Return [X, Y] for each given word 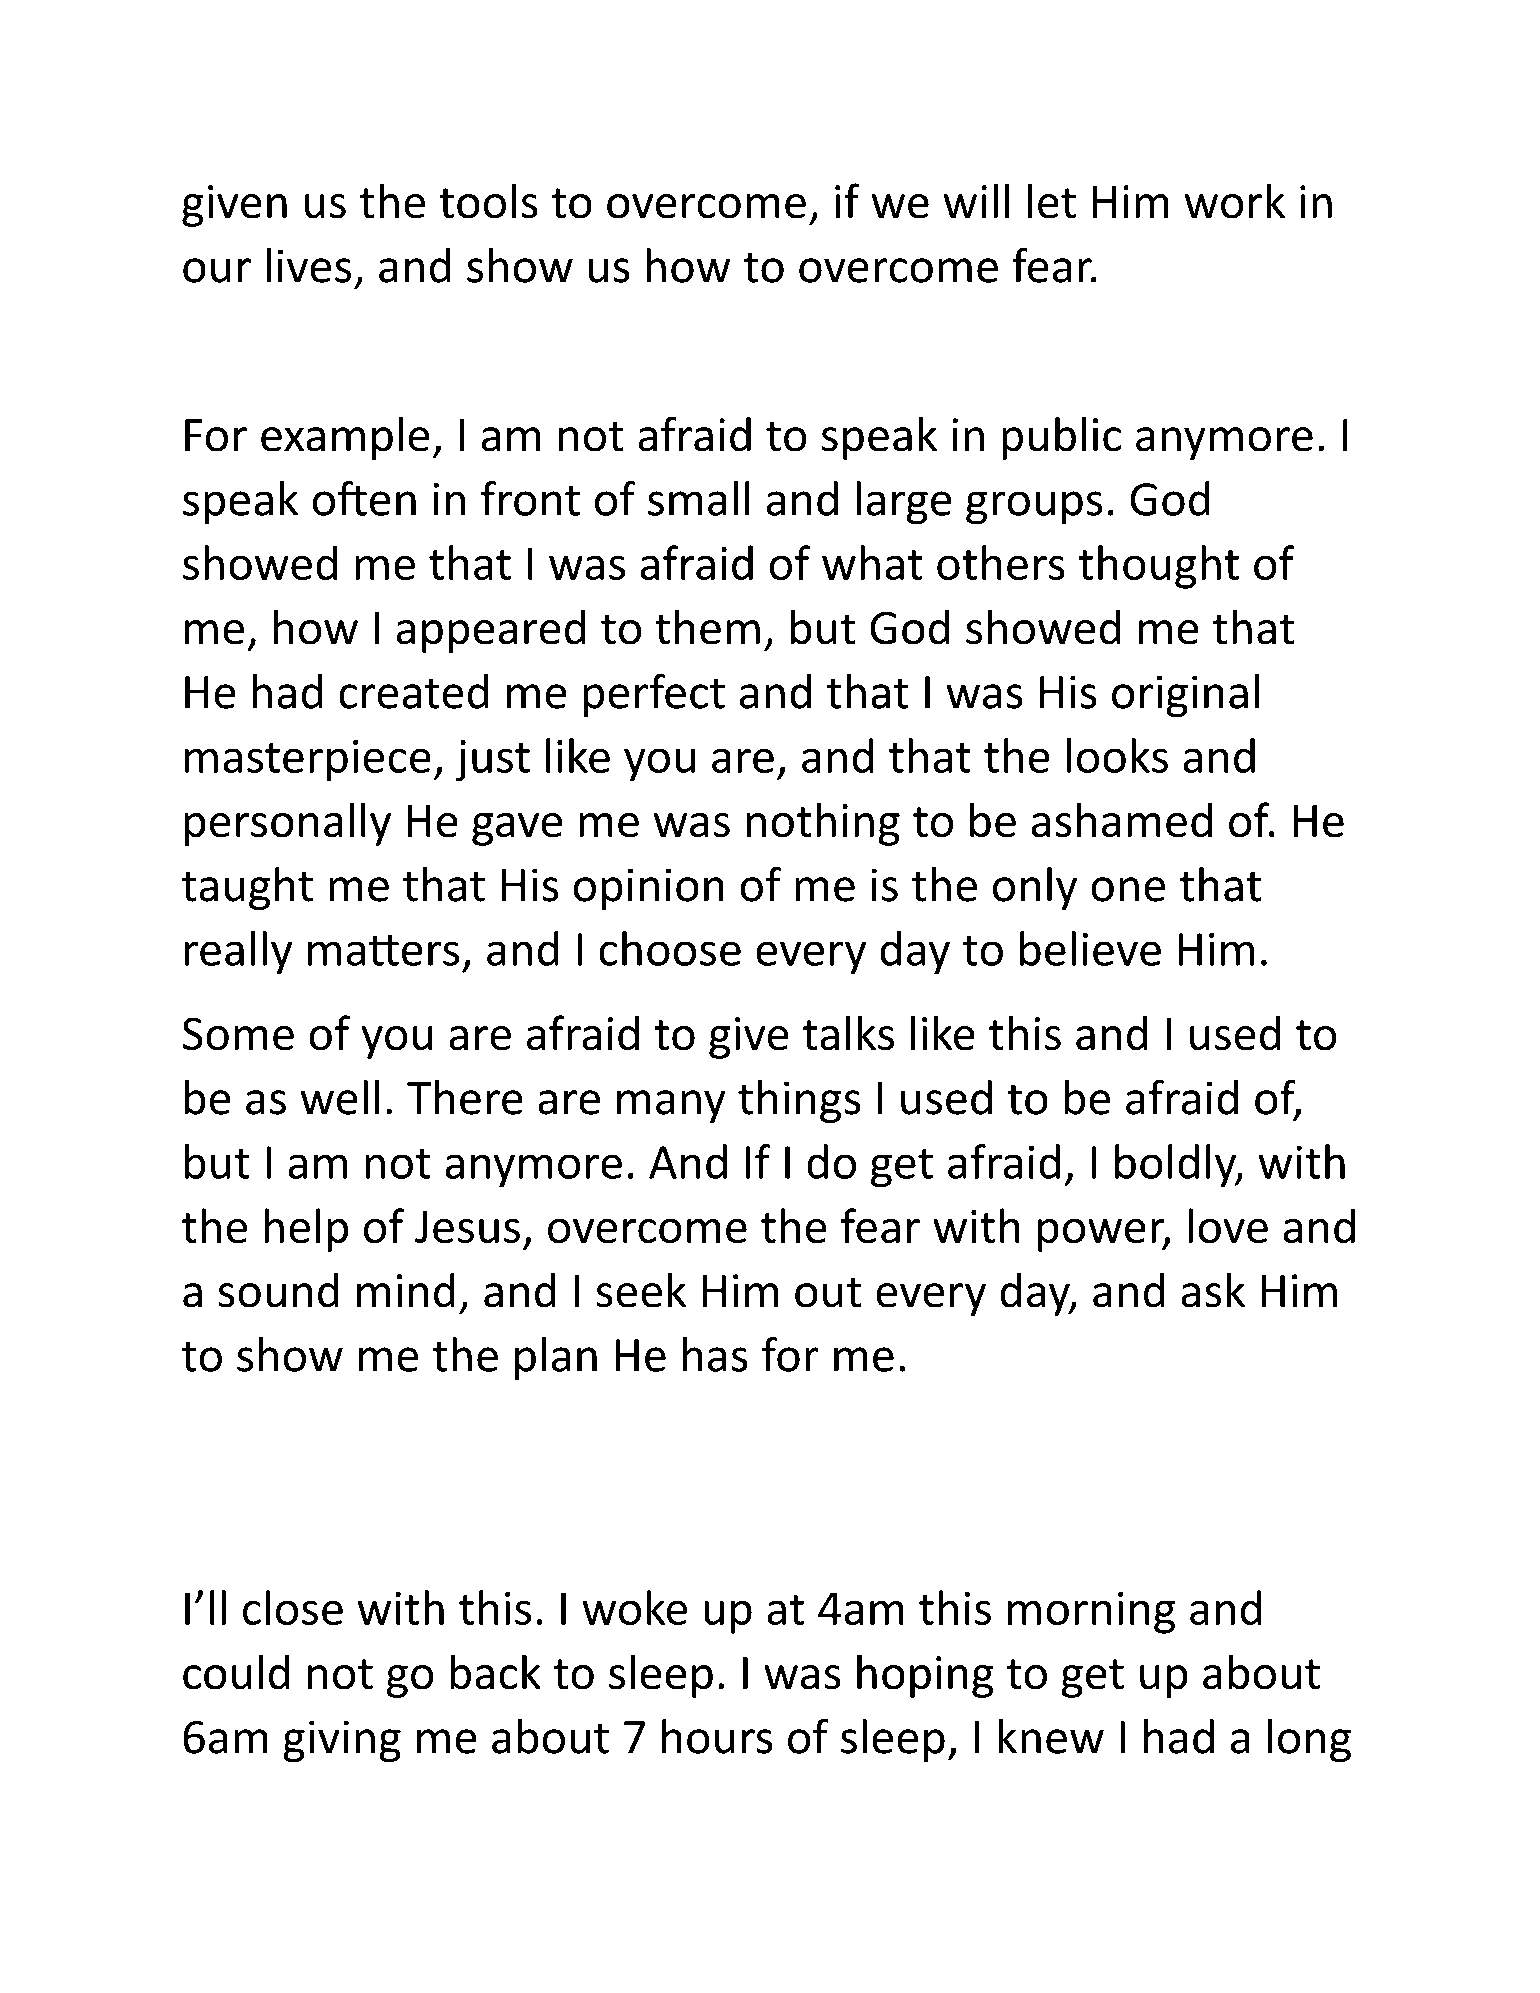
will [976, 201]
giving [342, 1741]
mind [405, 1290]
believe [1090, 948]
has [715, 1354]
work [1235, 201]
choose [670, 948]
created [414, 691]
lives [309, 265]
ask [1213, 1290]
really [238, 952]
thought [1159, 567]
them [708, 627]
